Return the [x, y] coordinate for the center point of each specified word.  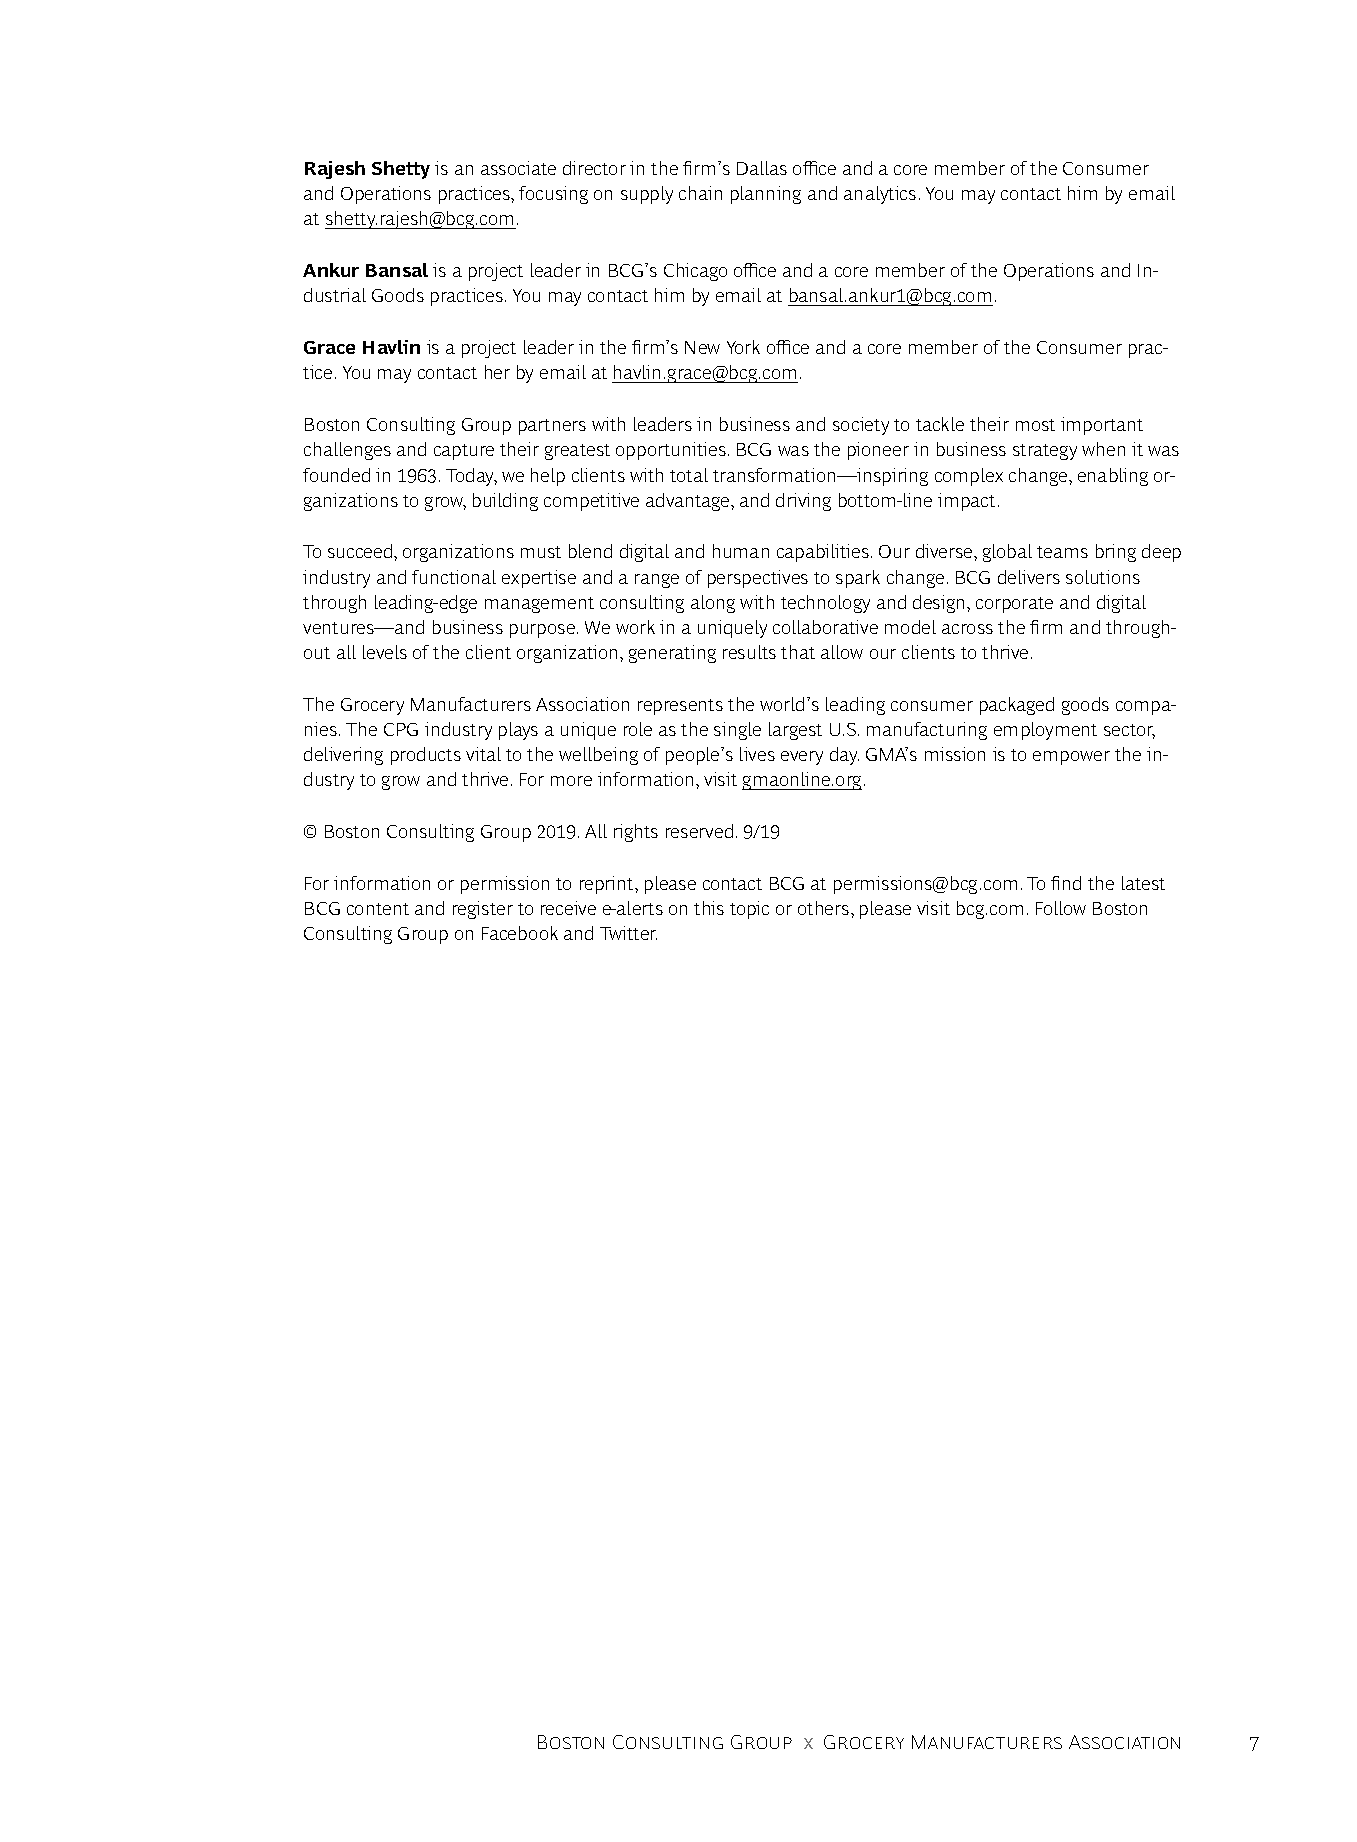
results [749, 652]
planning [766, 195]
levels [385, 652]
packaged [1017, 706]
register [483, 910]
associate [518, 168]
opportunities [671, 451]
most [1035, 425]
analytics [880, 195]
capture [464, 452]
